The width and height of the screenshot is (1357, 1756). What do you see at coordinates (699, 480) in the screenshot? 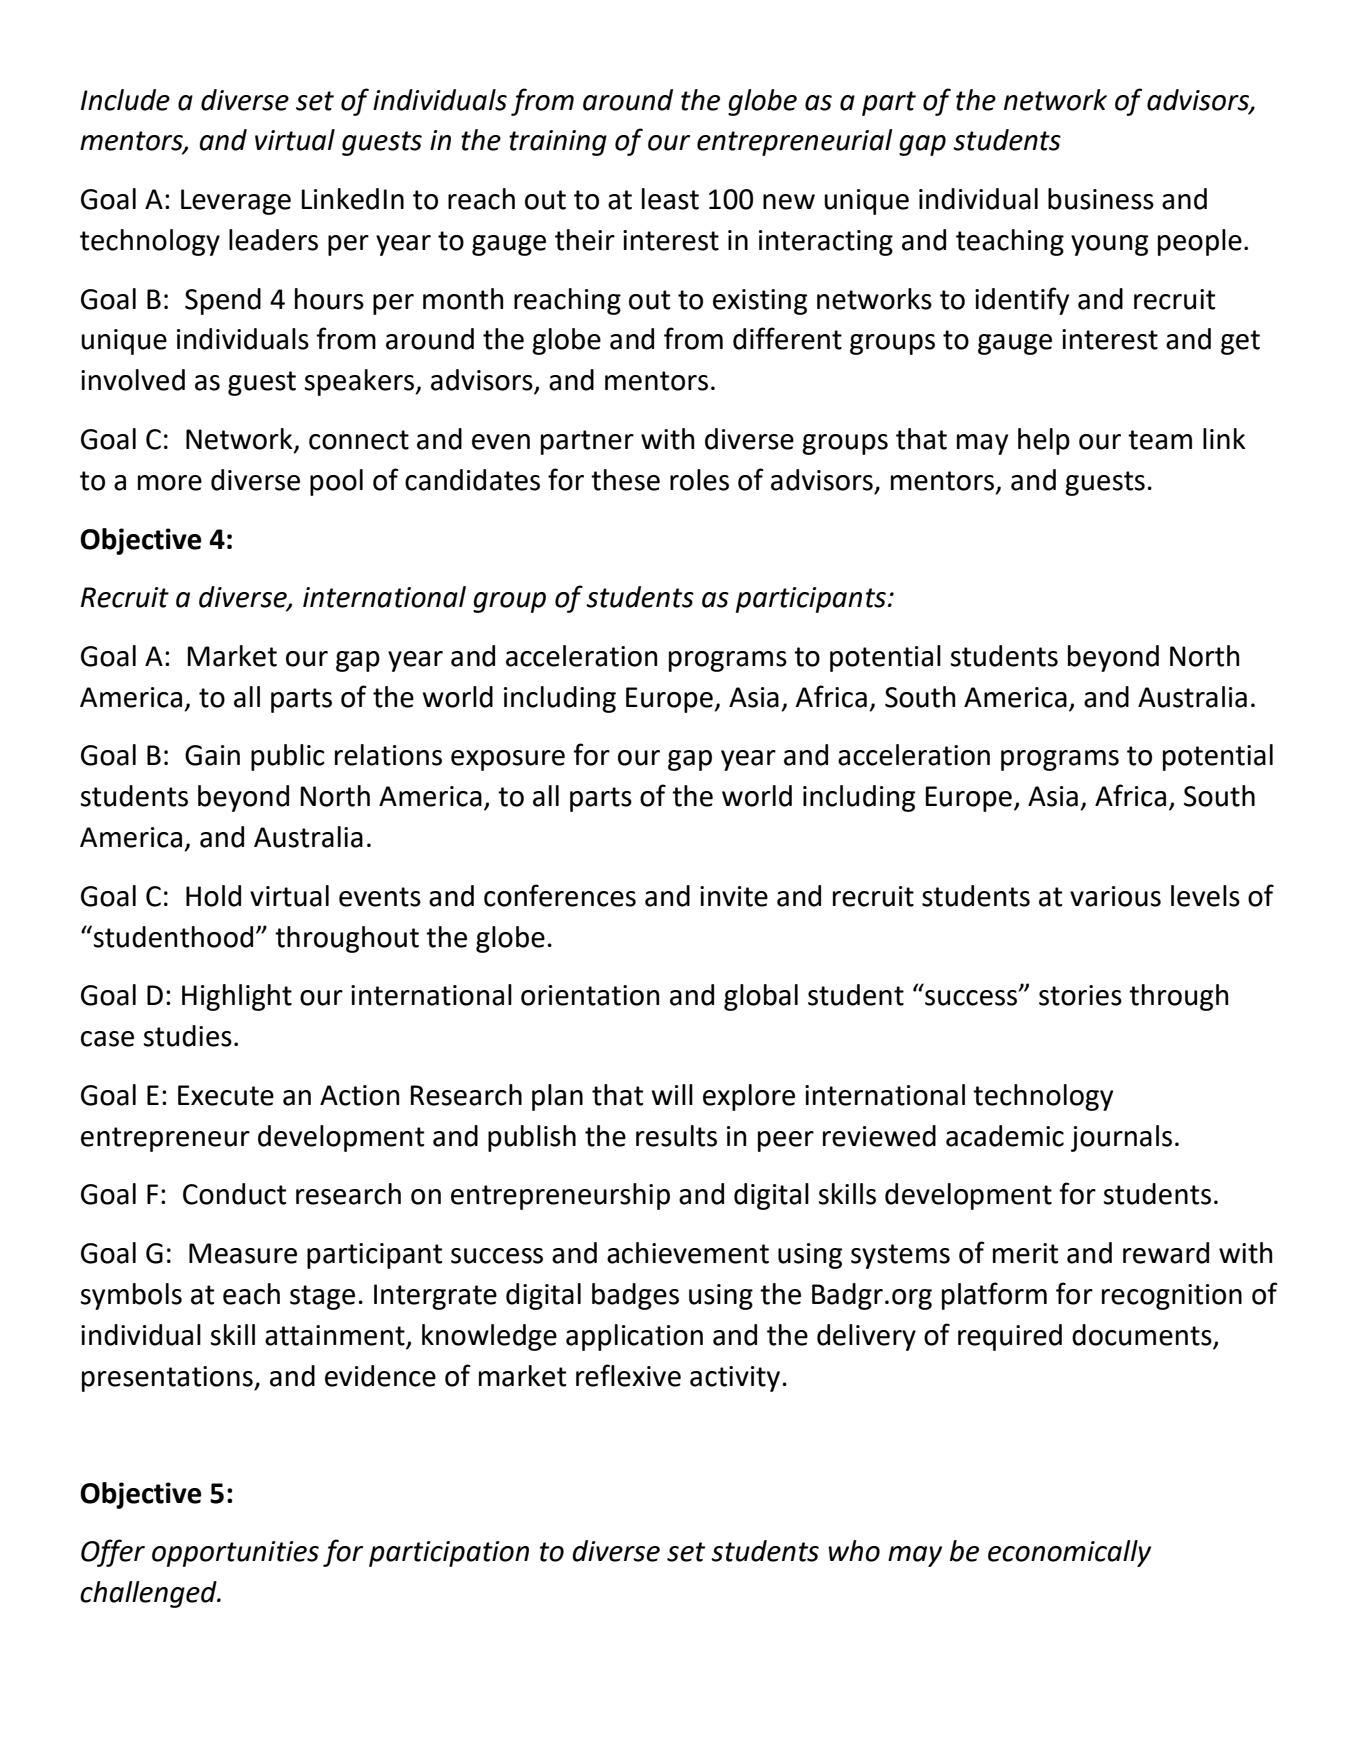
I see `roles` at bounding box center [699, 480].
